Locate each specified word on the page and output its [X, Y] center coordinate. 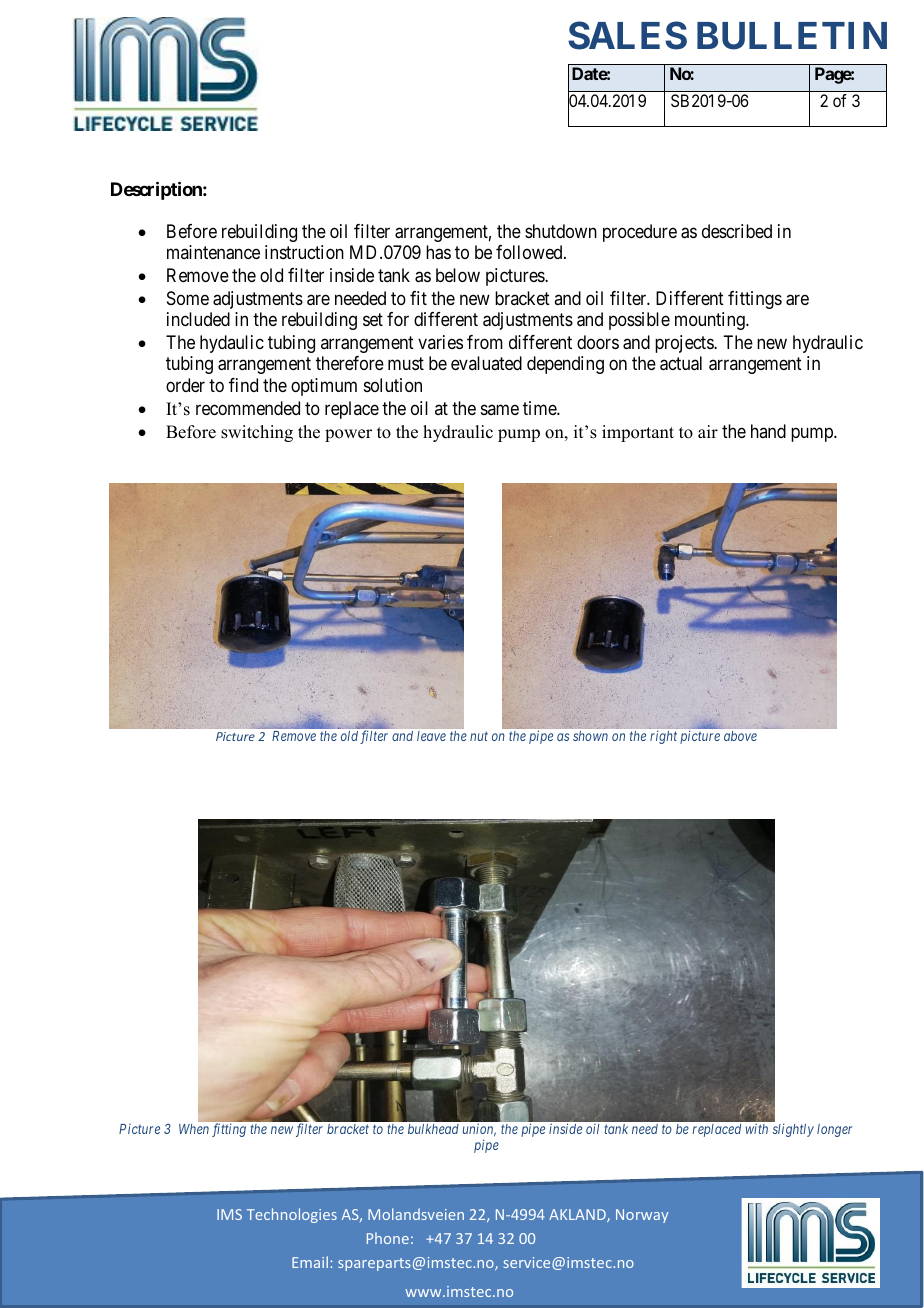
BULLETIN [792, 36]
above [740, 736]
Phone [388, 1238]
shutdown [561, 231]
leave [431, 736]
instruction [304, 252]
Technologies [292, 1215]
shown [590, 736]
